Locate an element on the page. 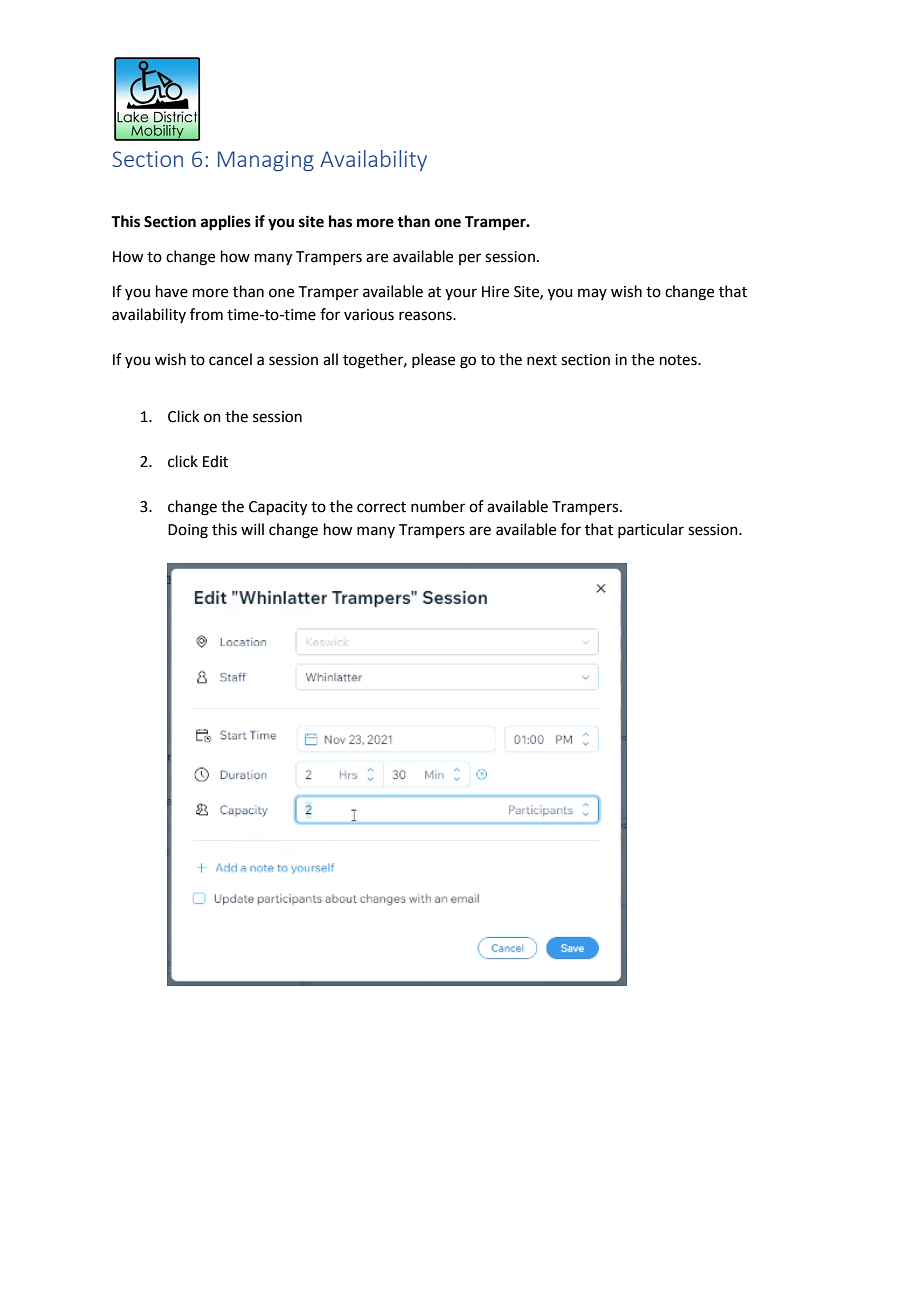 The height and width of the image is (1308, 924). notes is located at coordinates (679, 360).
